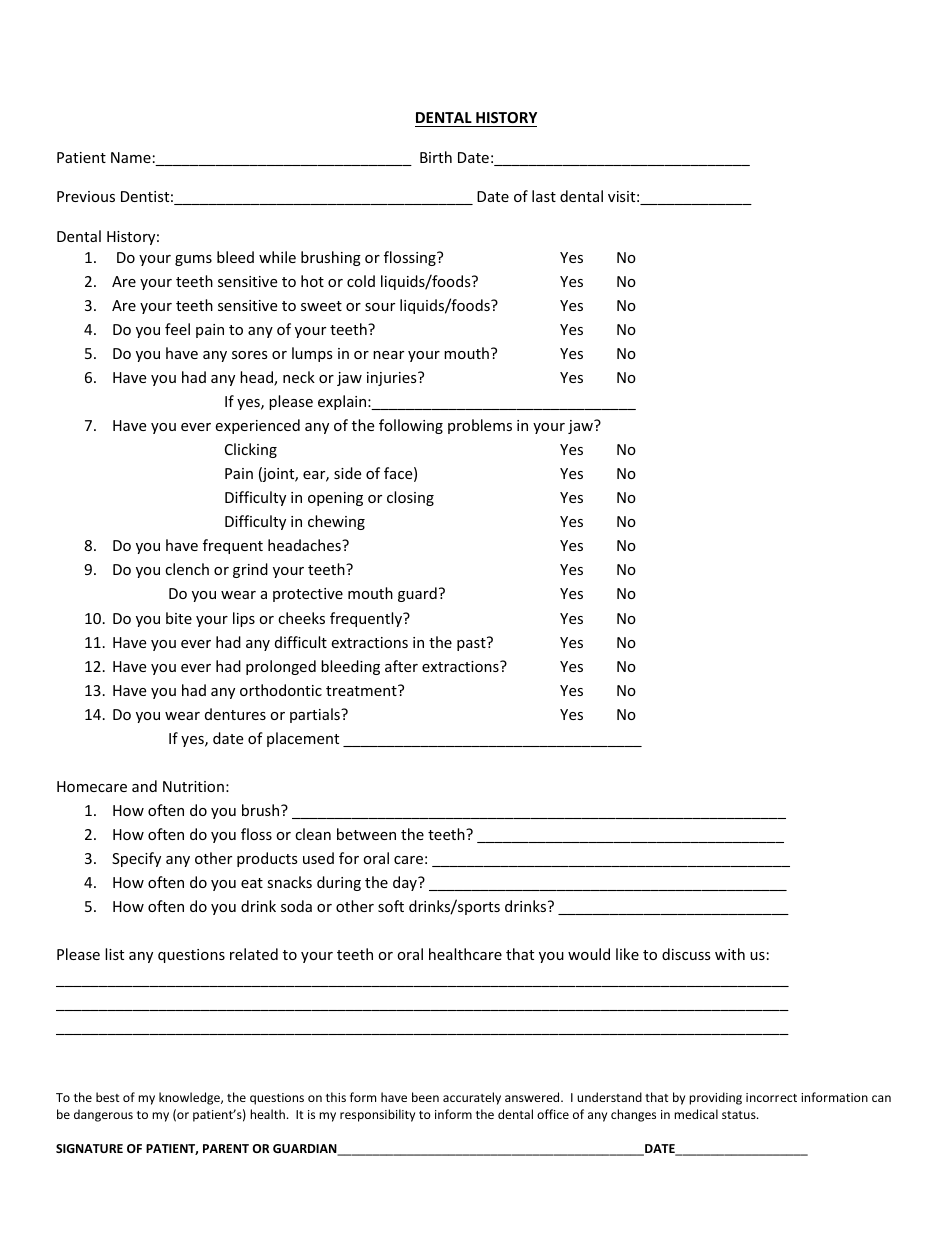  I want to click on Previous, so click(86, 196).
